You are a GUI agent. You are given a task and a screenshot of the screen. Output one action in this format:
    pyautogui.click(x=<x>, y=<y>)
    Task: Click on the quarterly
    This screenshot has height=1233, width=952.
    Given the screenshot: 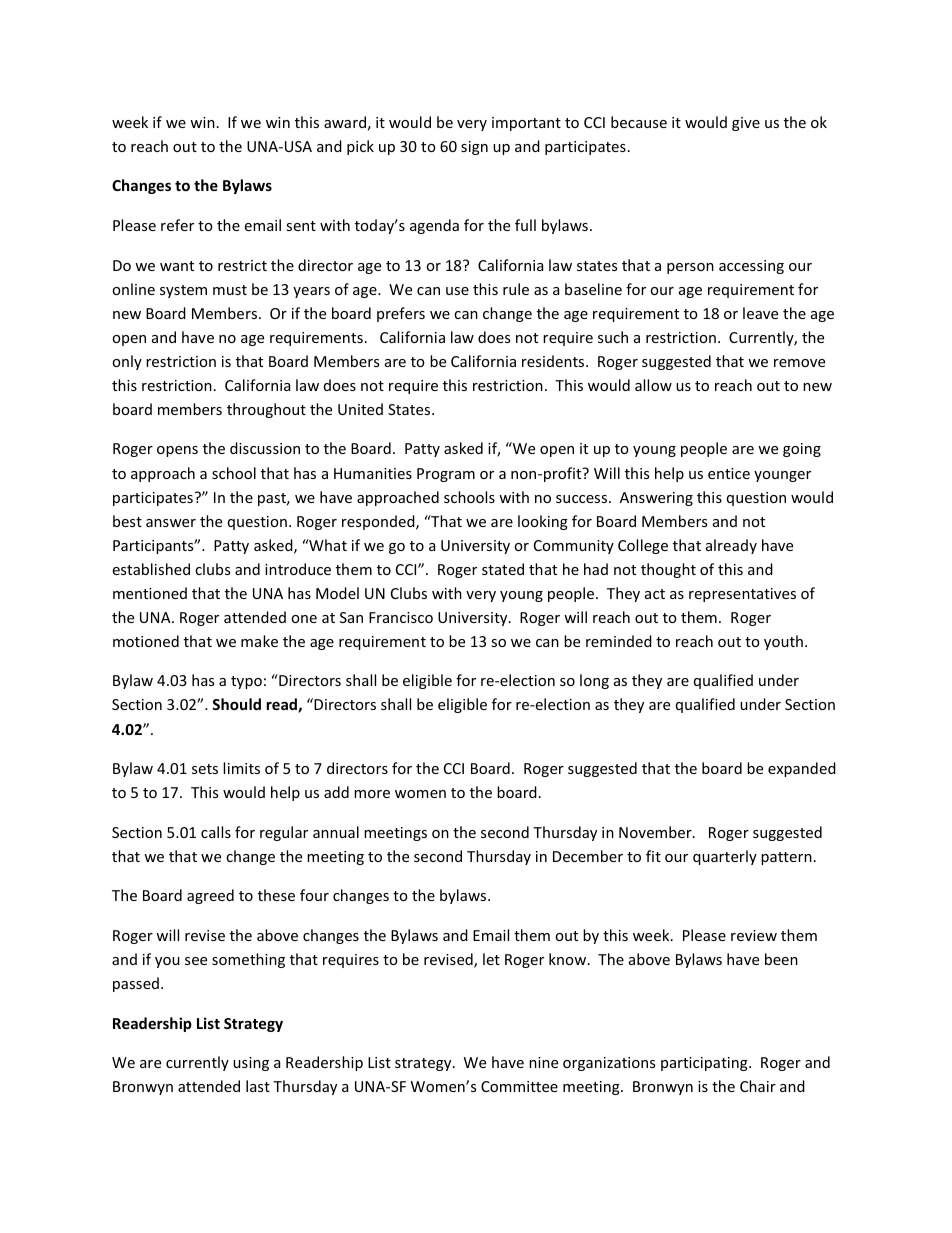 What is the action you would take?
    pyautogui.click(x=725, y=857)
